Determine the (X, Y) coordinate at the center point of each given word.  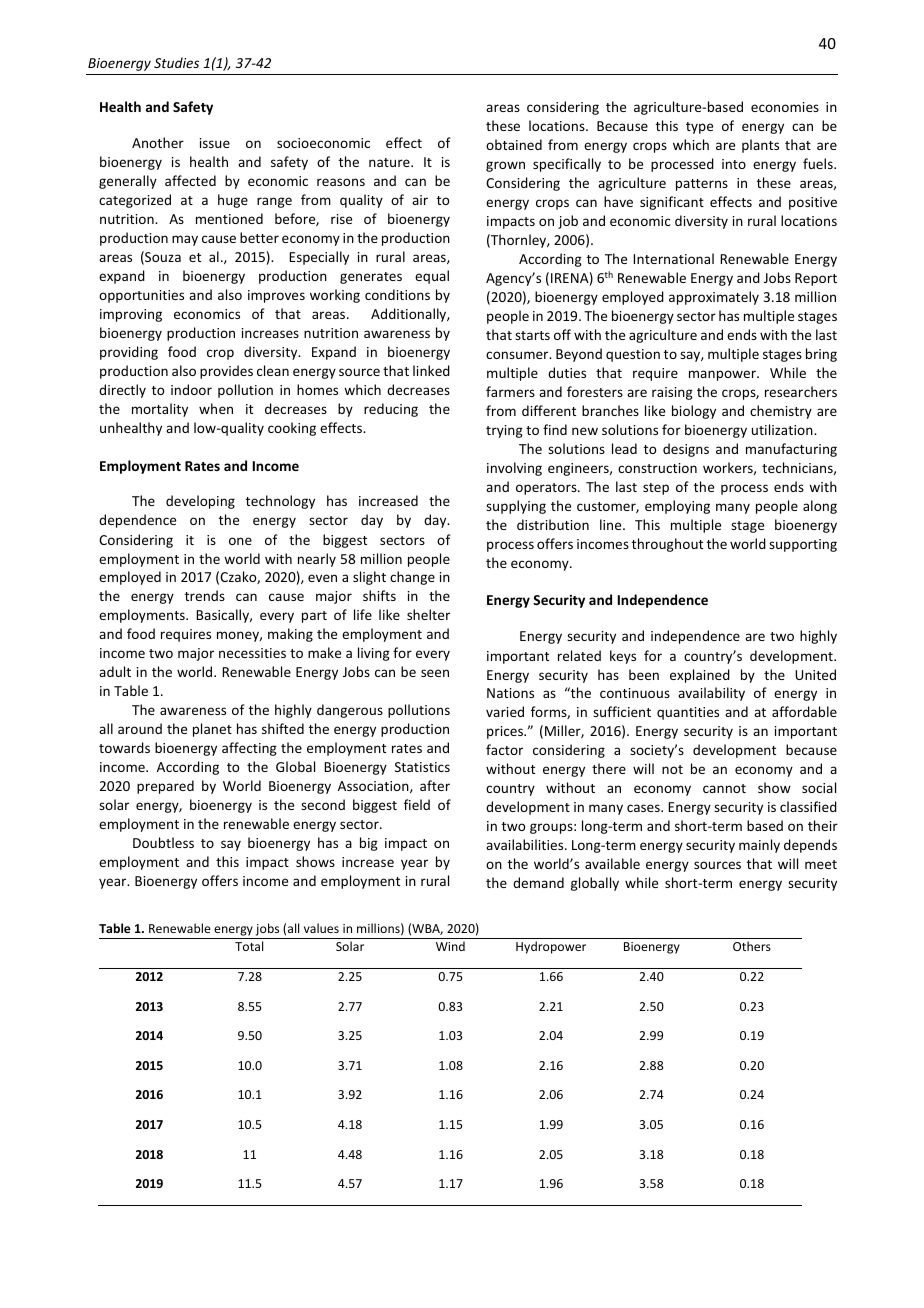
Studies (176, 62)
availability (711, 694)
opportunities (141, 296)
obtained (514, 144)
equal (432, 277)
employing (677, 507)
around (140, 728)
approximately (714, 298)
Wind (450, 946)
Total (249, 946)
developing (200, 502)
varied (505, 711)
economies (785, 107)
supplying (516, 507)
